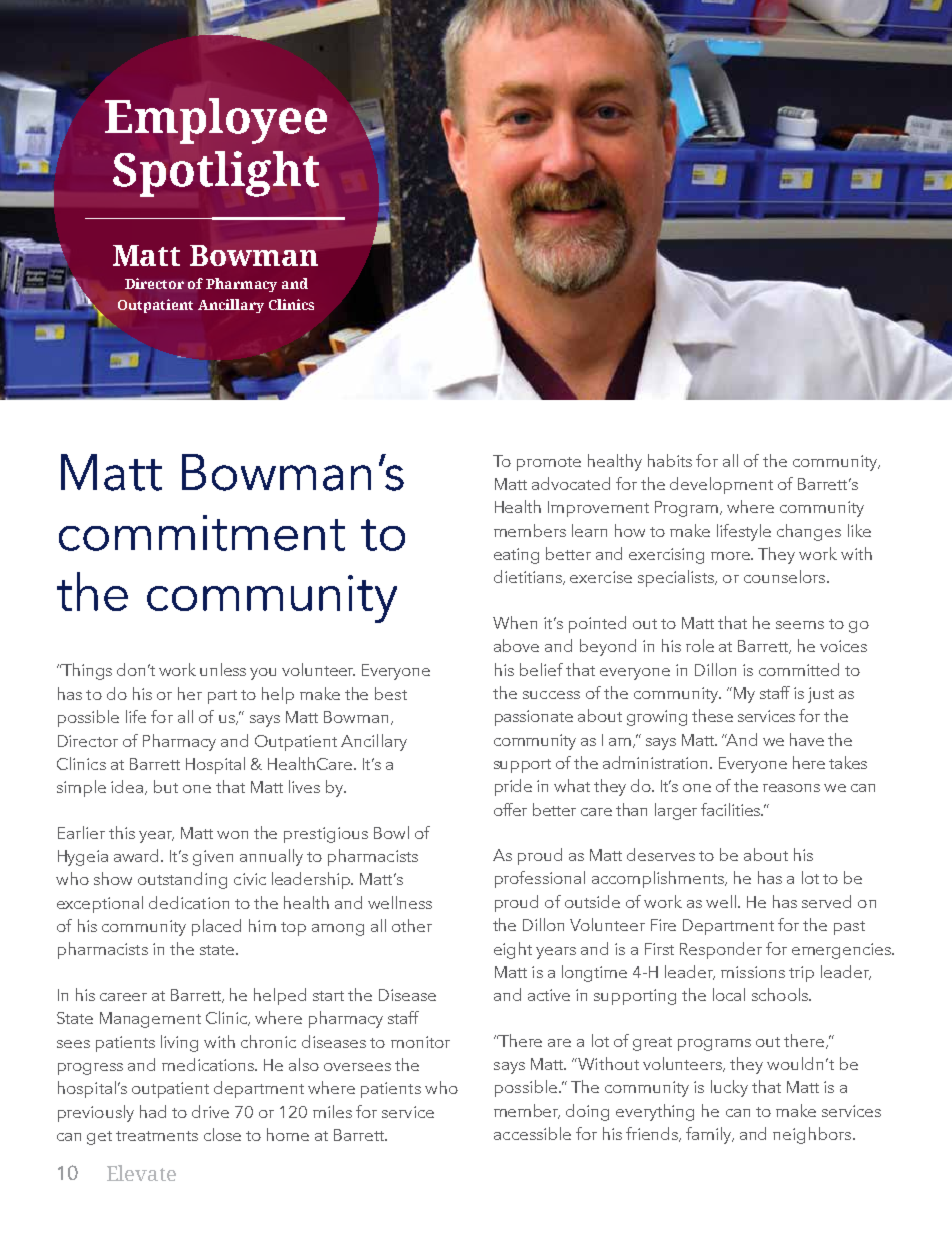  I want to click on dedication, so click(189, 902).
